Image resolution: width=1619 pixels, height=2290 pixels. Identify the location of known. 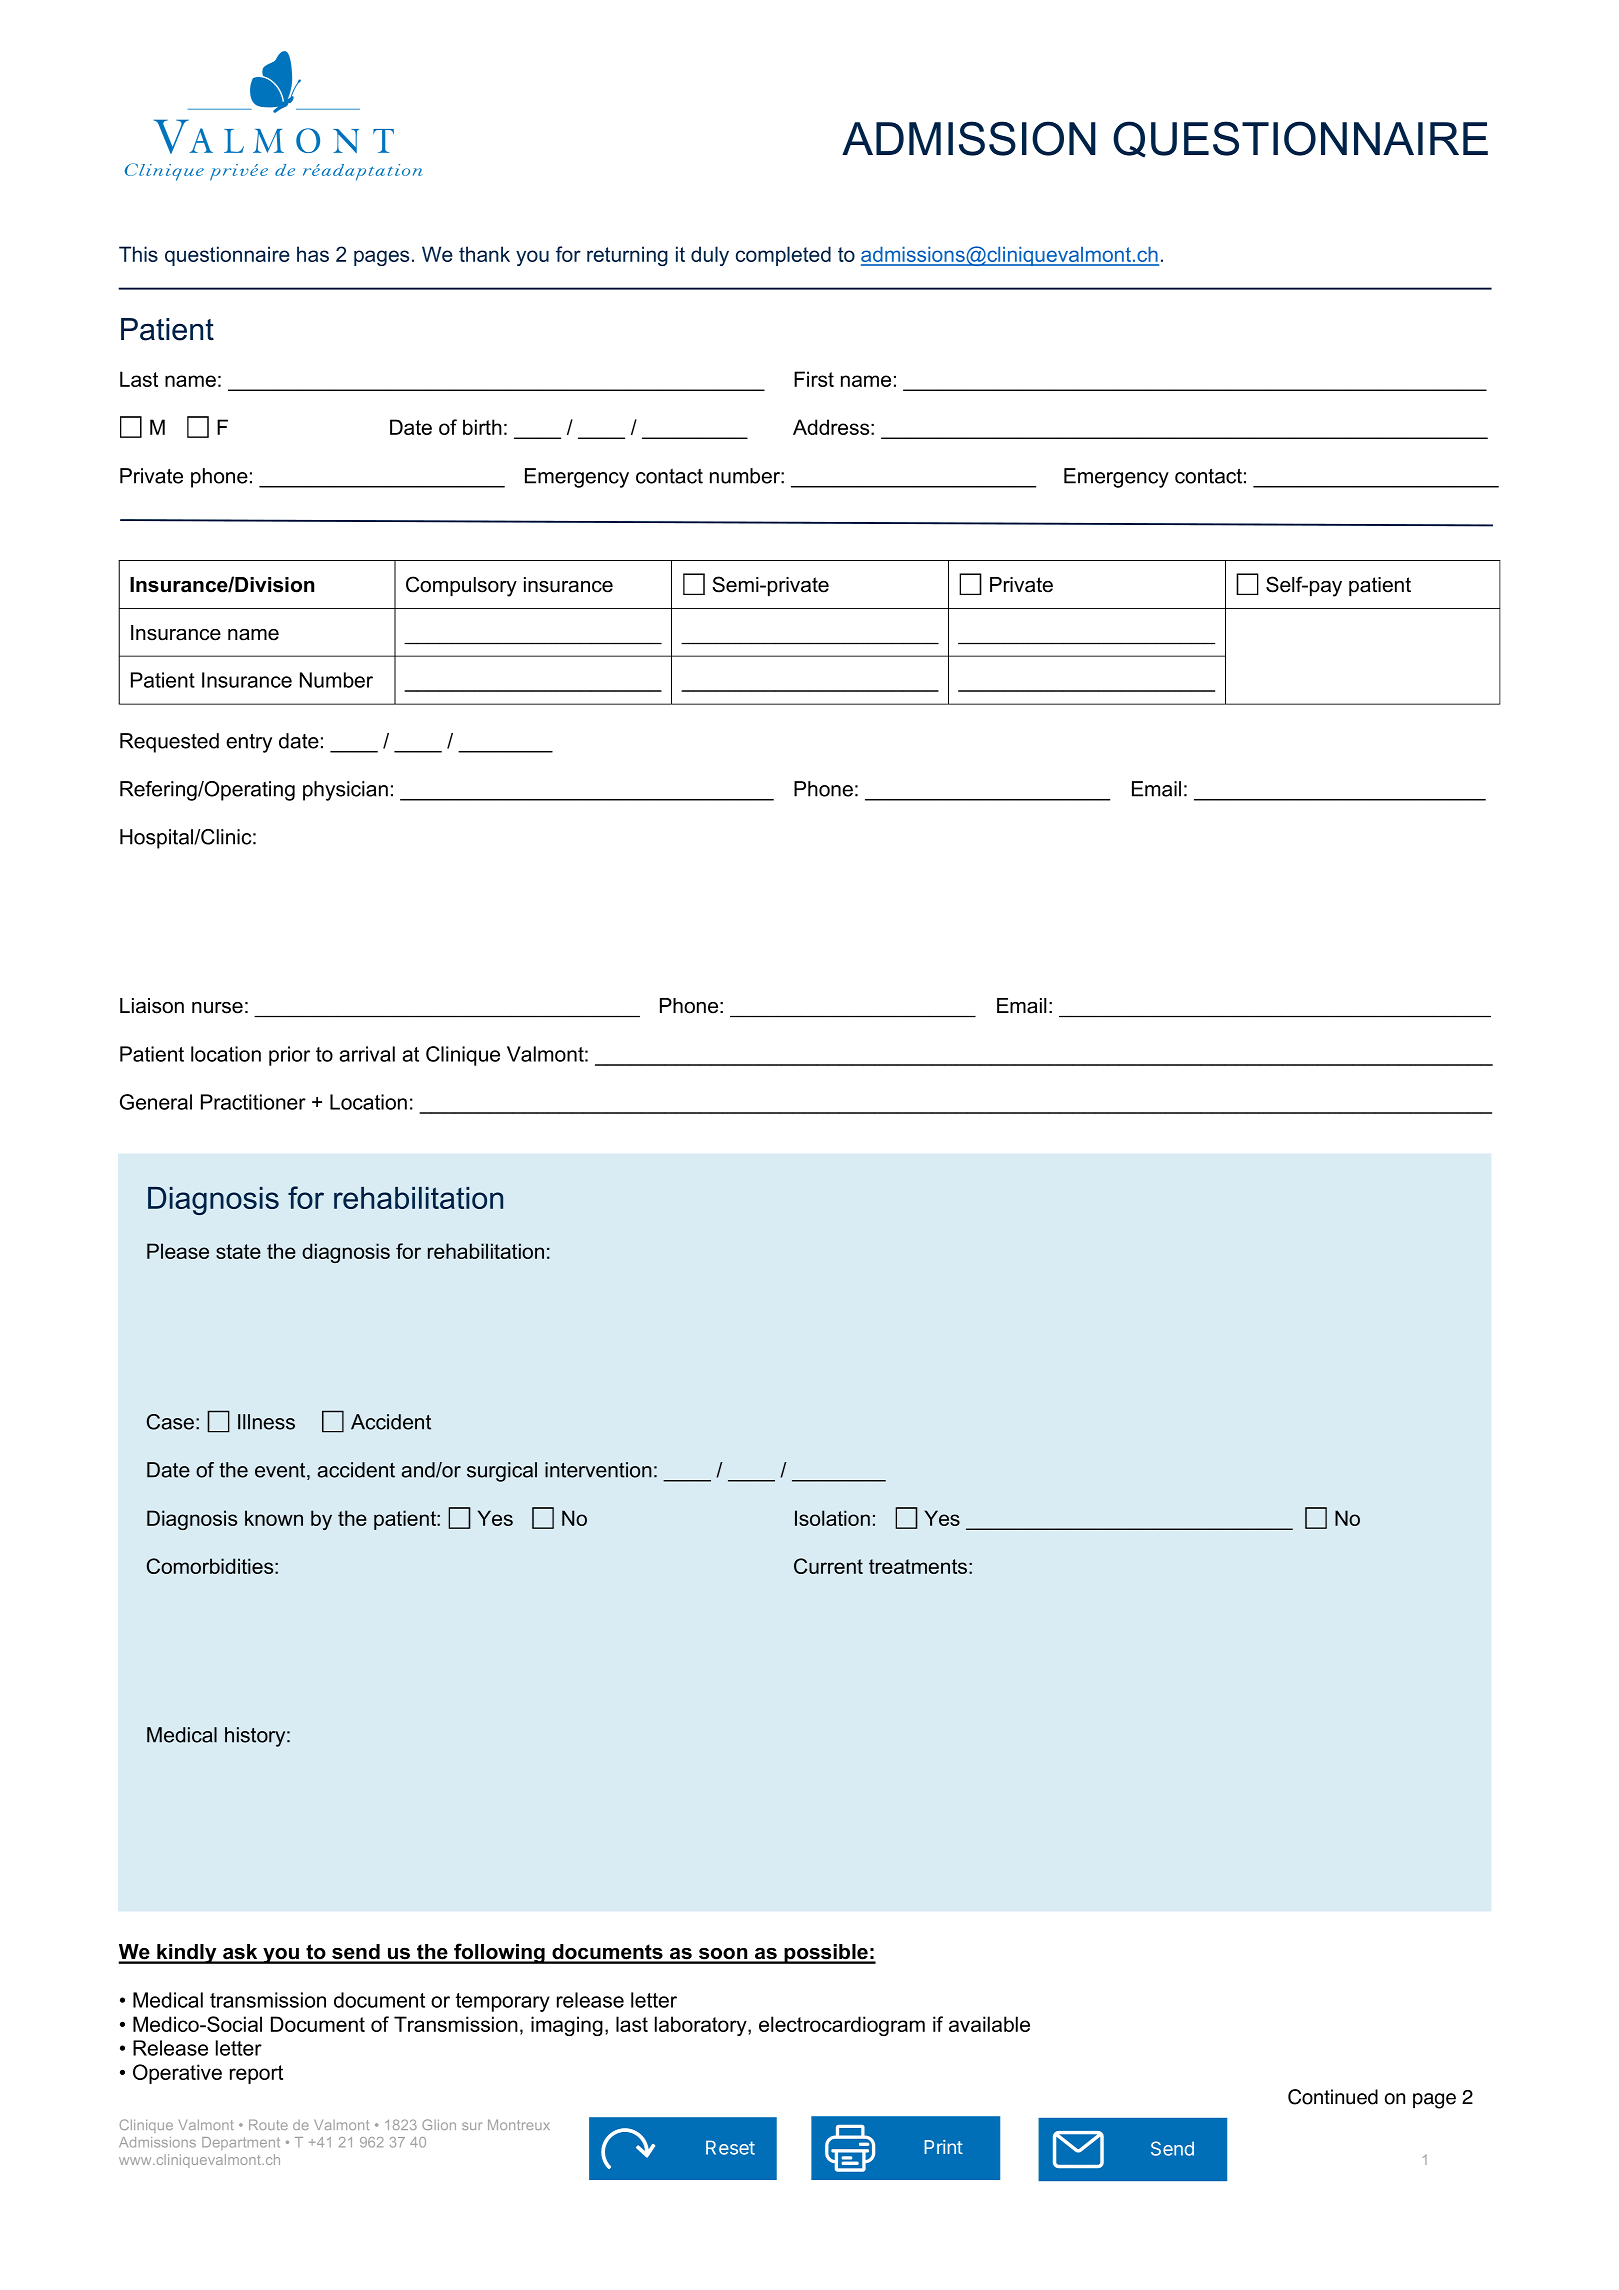
(274, 1518).
